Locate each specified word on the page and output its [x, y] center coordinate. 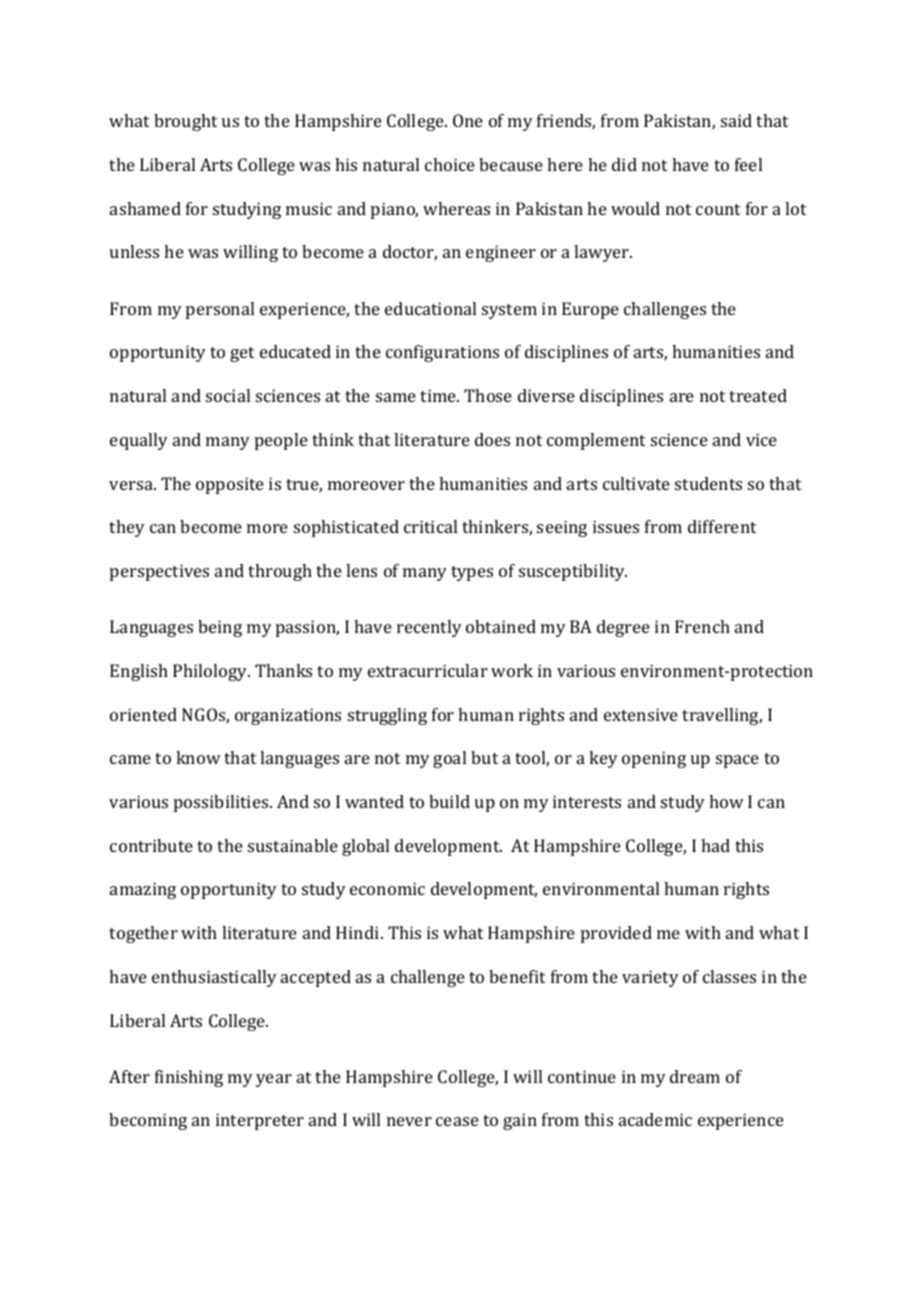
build [449, 801]
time [439, 395]
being [220, 628]
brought [185, 122]
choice [450, 164]
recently [429, 628]
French [702, 626]
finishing [189, 1078]
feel [748, 164]
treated [758, 395]
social [228, 395]
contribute [151, 845]
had [715, 845]
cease [457, 1121]
